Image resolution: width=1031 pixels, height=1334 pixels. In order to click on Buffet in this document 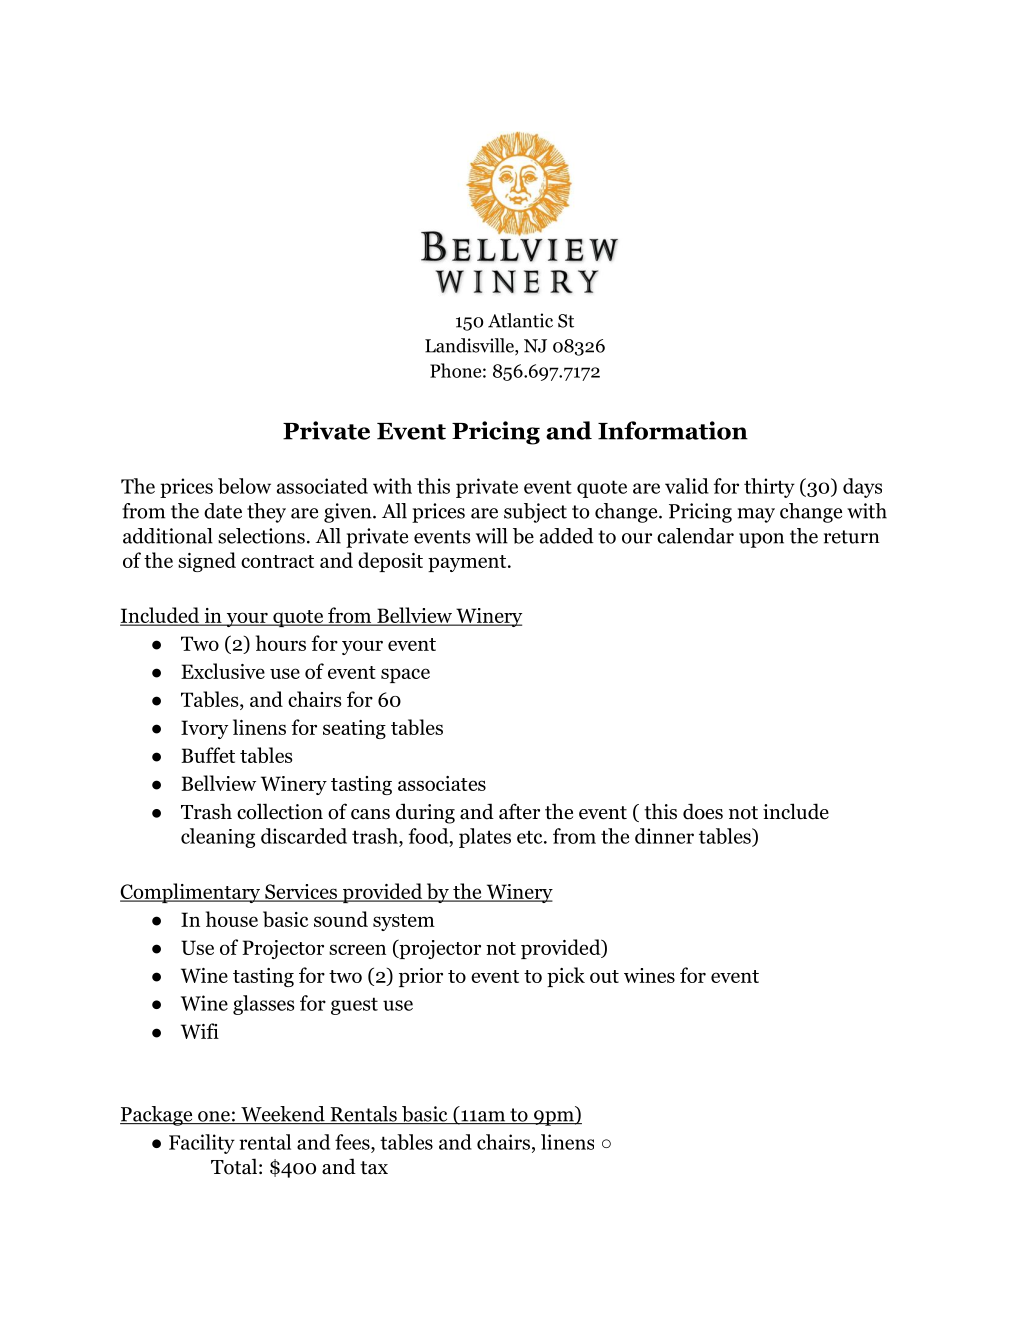, I will do `click(208, 755)`.
